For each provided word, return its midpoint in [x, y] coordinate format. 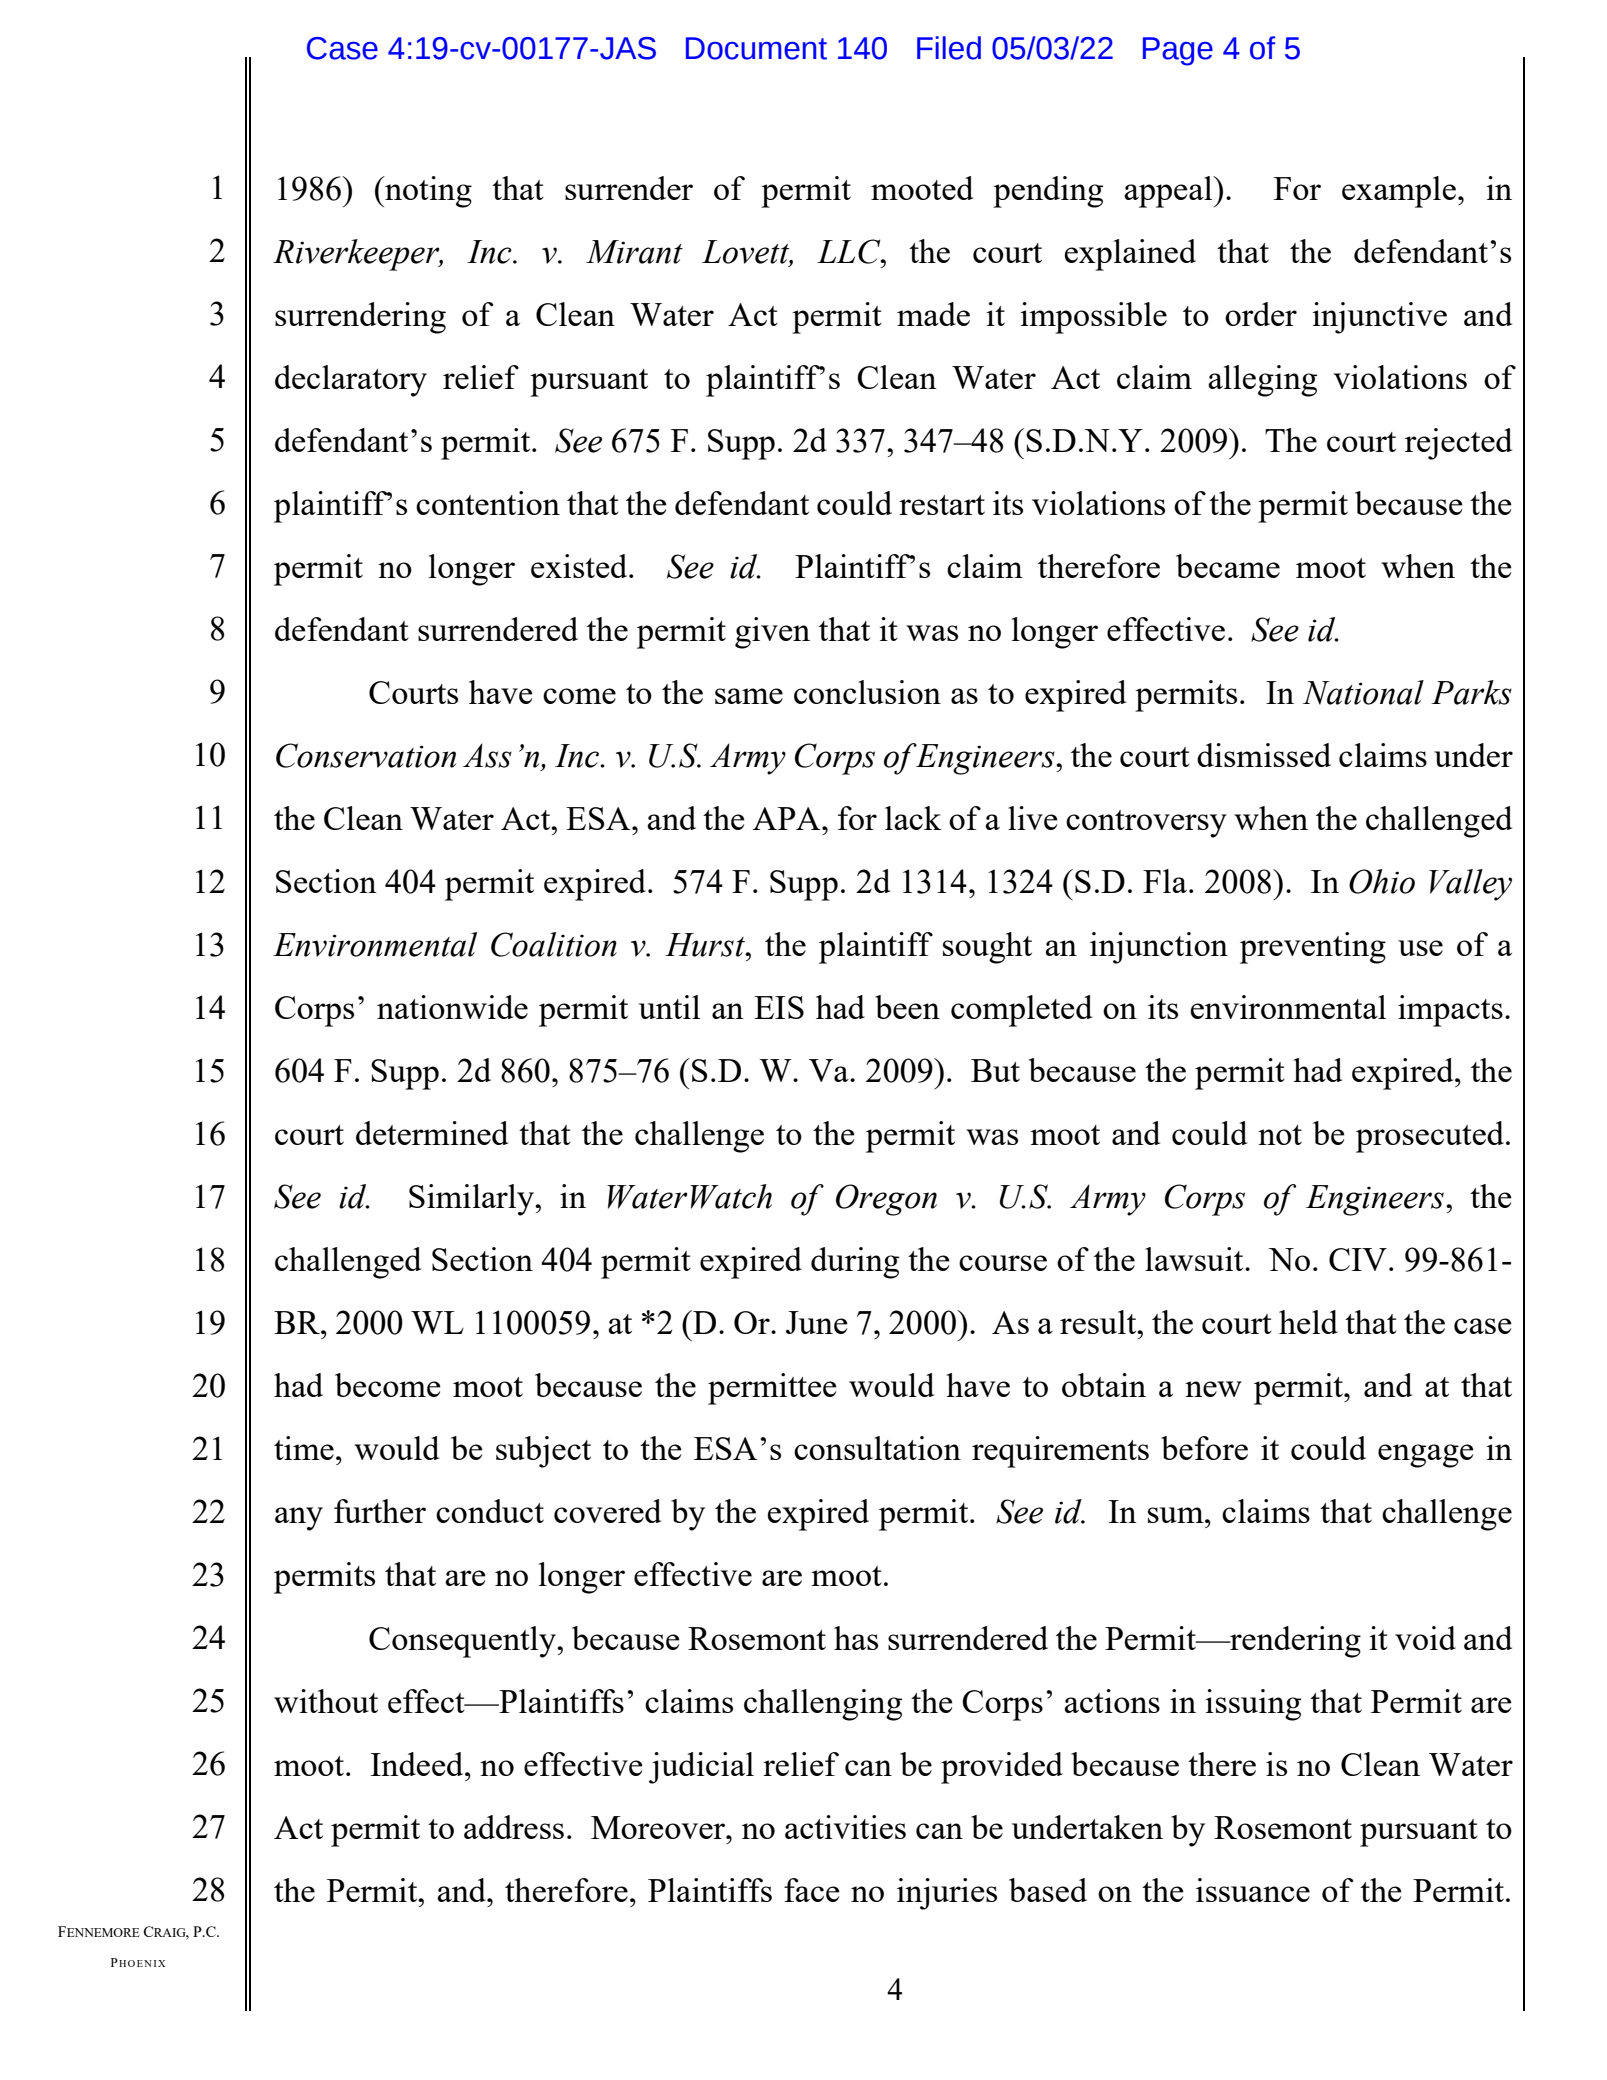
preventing [1313, 948]
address [514, 1827]
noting [427, 192]
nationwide [452, 1007]
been [907, 1007]
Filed [949, 48]
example [1399, 192]
